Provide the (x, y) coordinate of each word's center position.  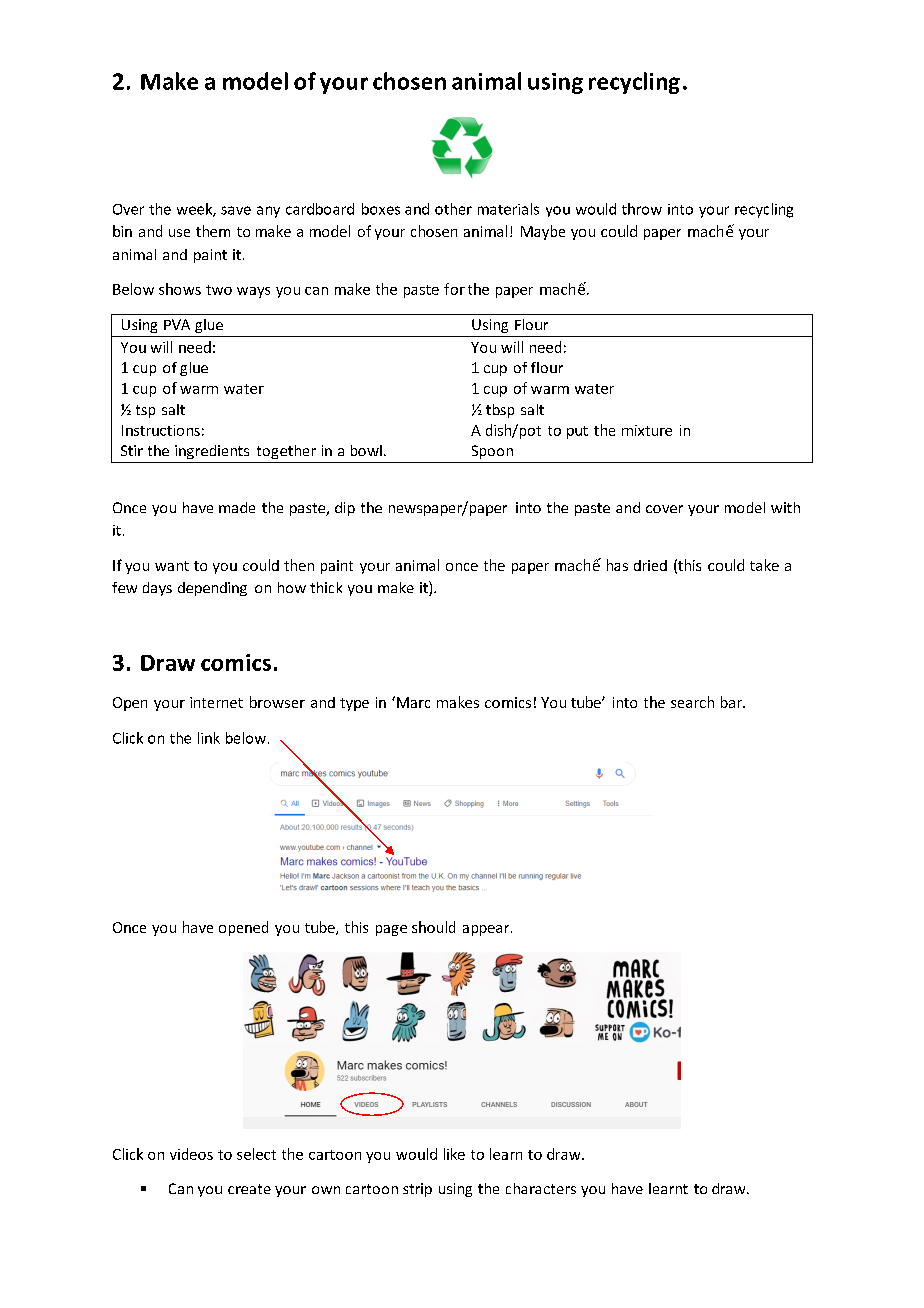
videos (191, 1154)
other (453, 209)
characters (541, 1188)
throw (642, 209)
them (213, 231)
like (454, 1154)
